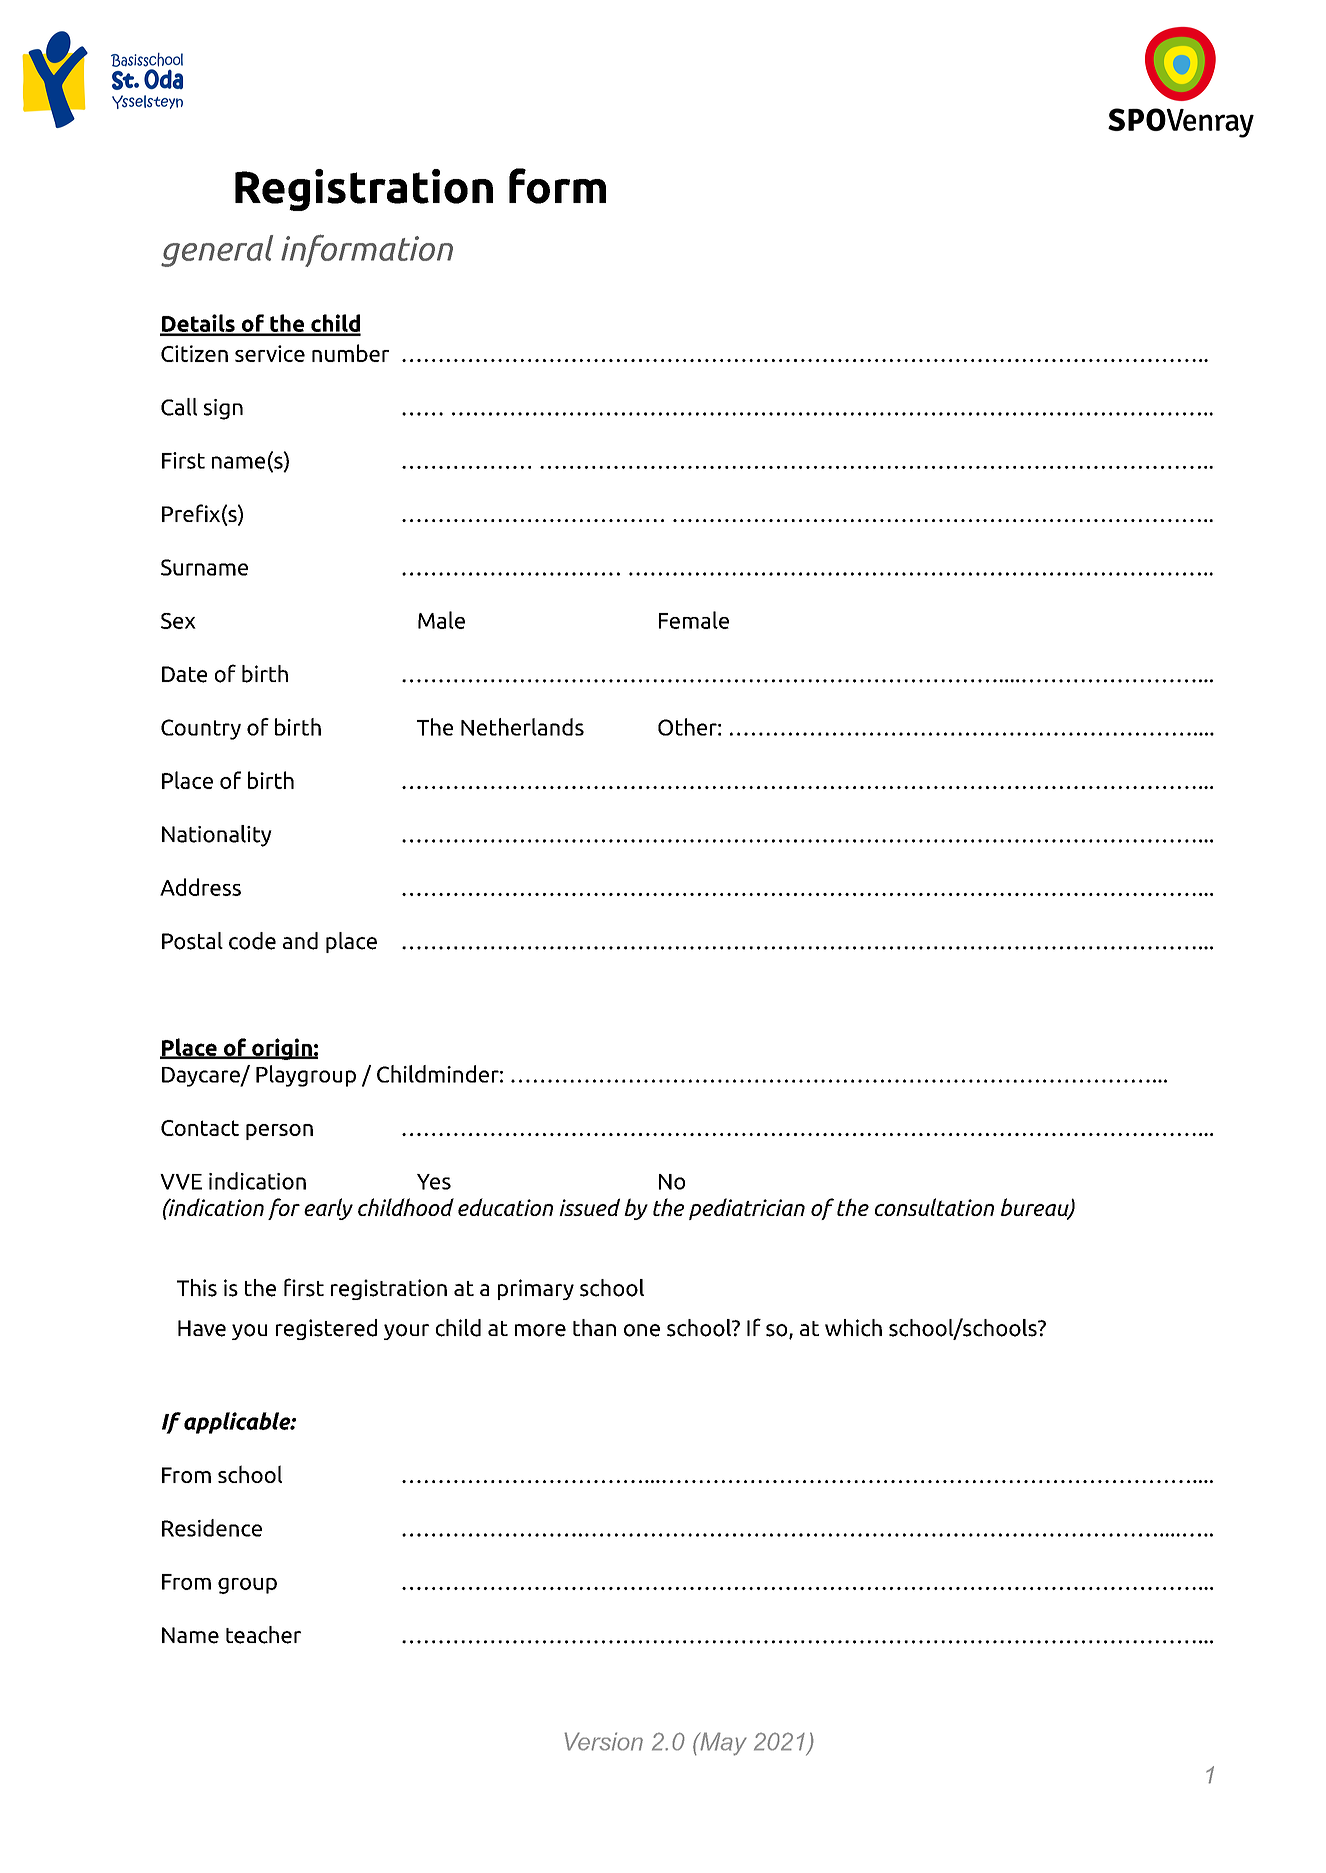 The image size is (1326, 1873). Describe the element at coordinates (350, 353) in the screenshot. I see `number` at that location.
